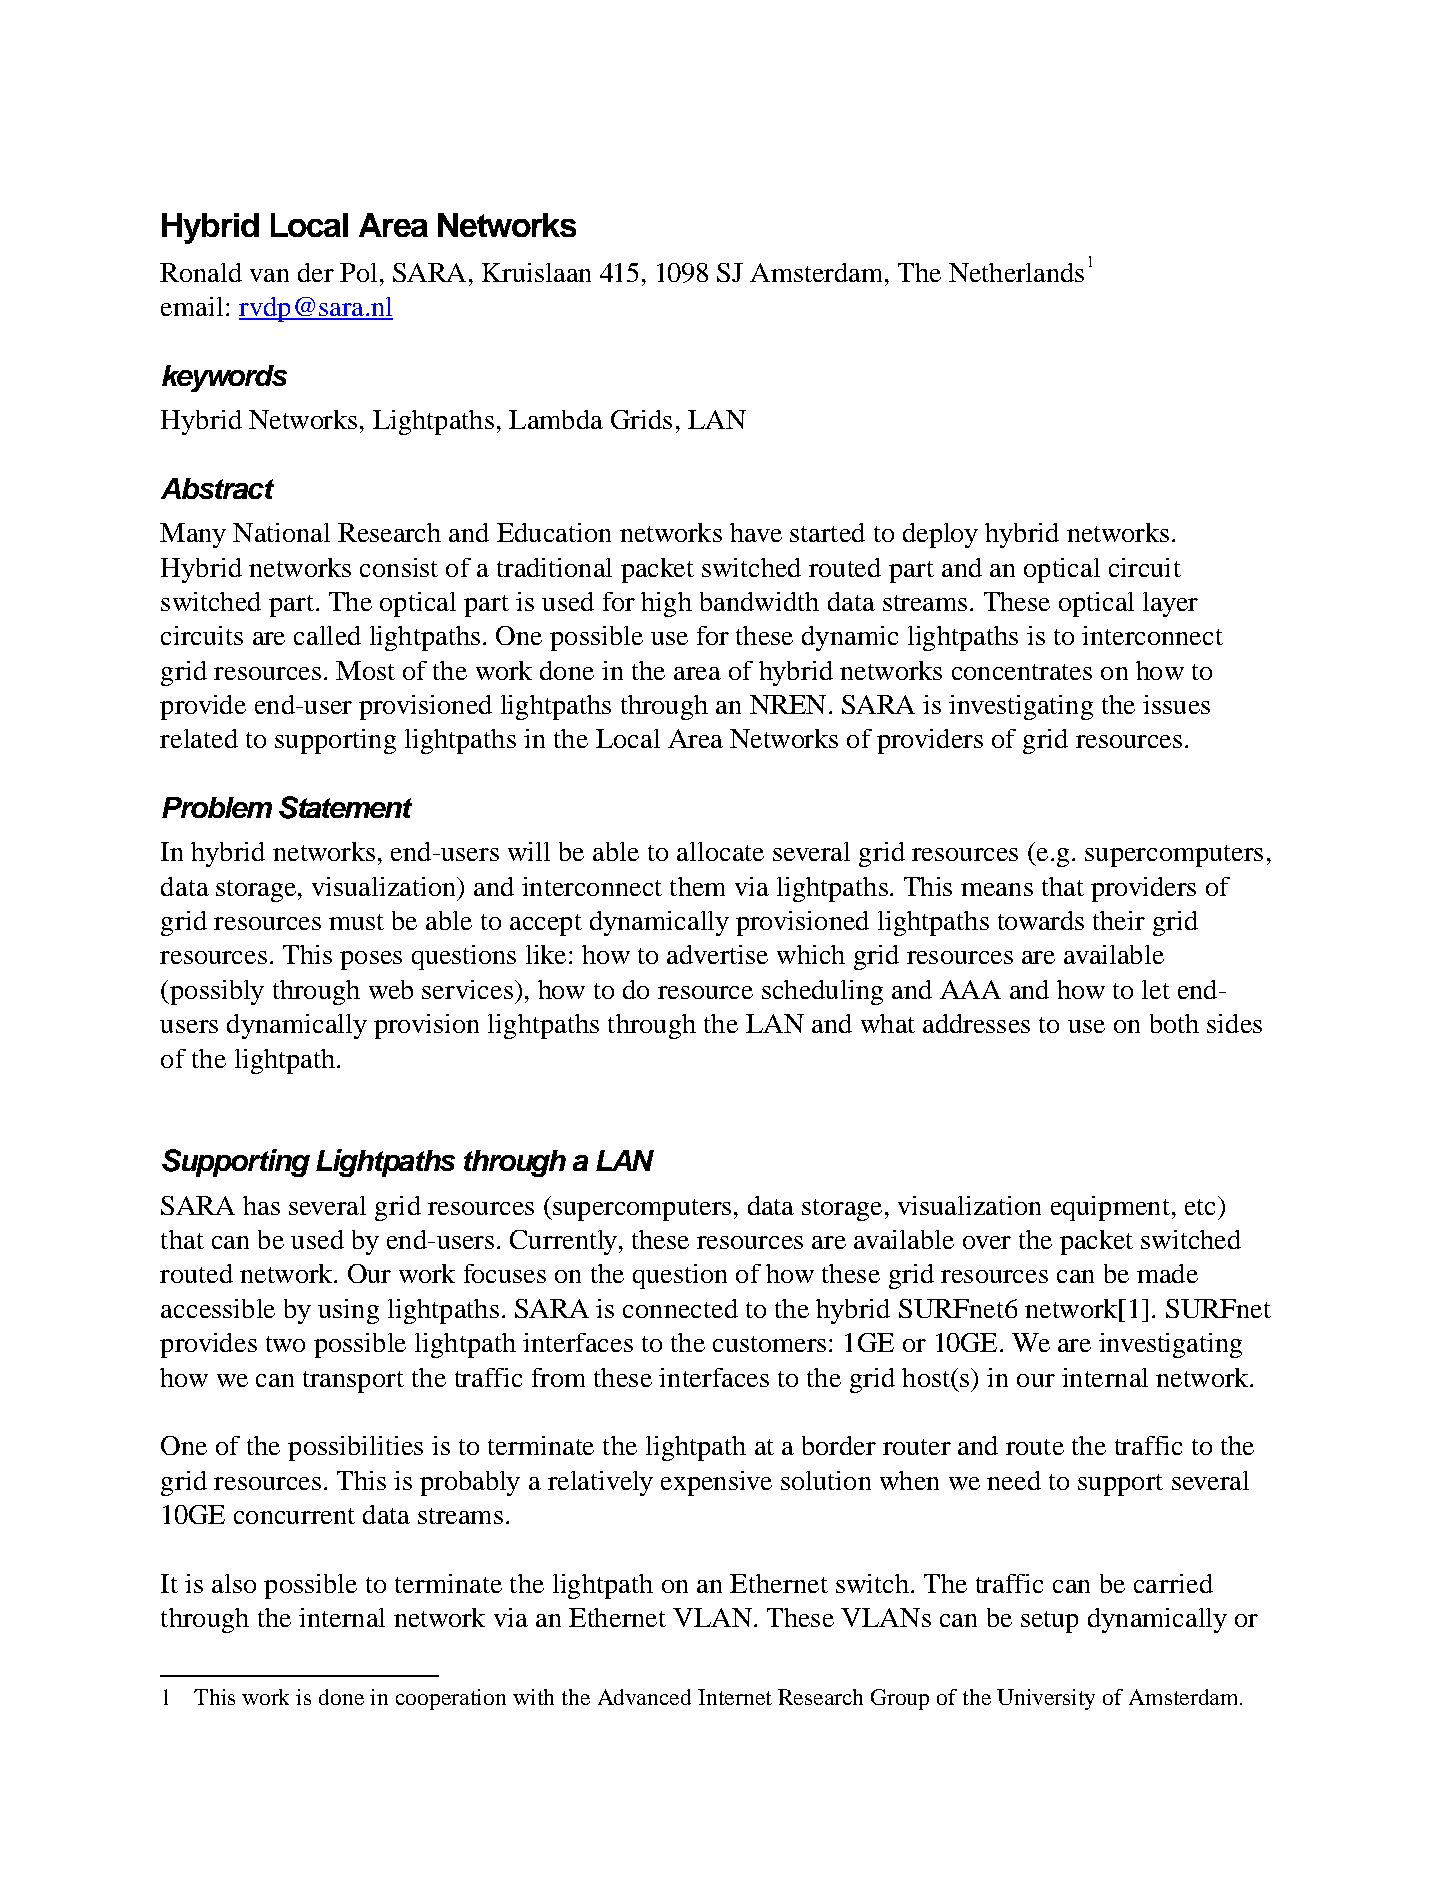 The width and height of the page is (1455, 1883). What do you see at coordinates (720, 851) in the page?
I see `allocate` at bounding box center [720, 851].
